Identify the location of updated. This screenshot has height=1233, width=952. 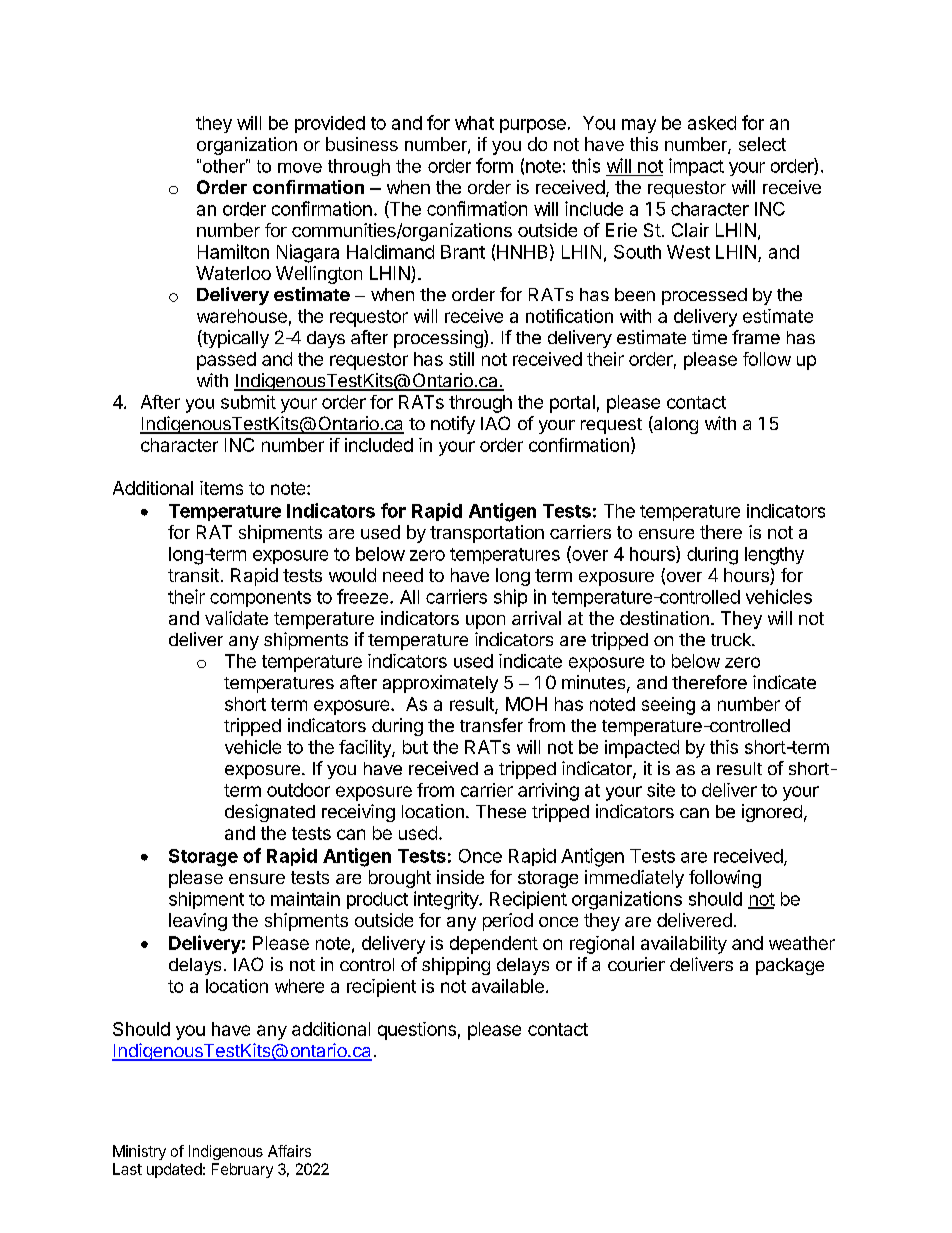
(174, 1170).
